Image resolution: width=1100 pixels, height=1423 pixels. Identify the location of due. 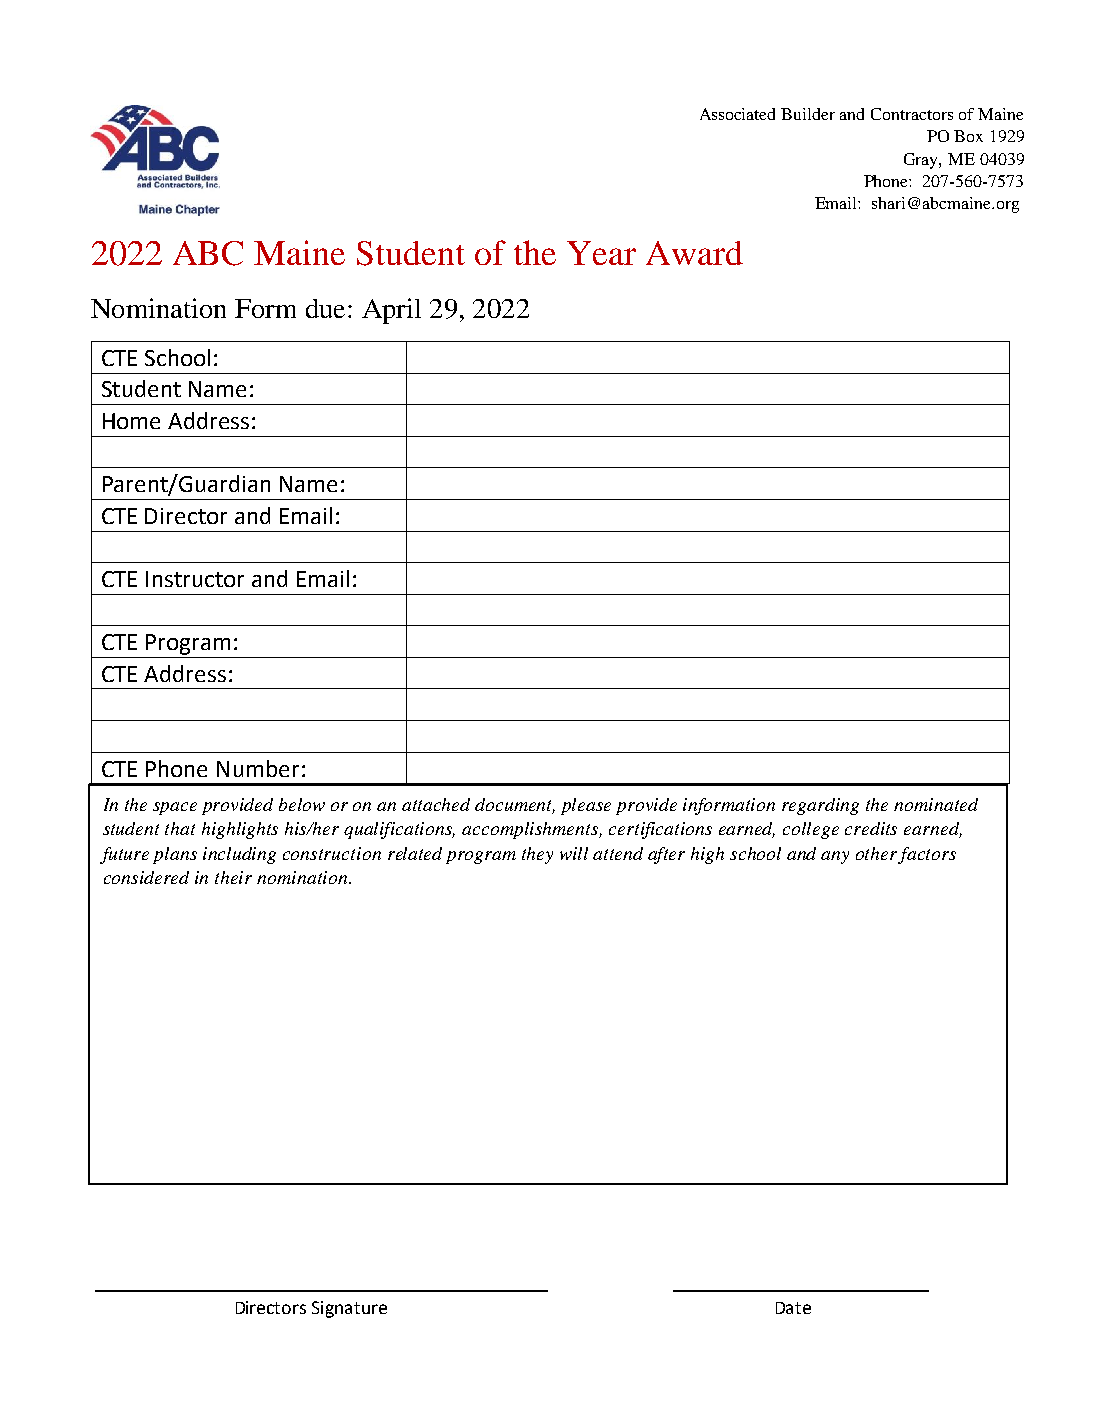
(325, 308).
